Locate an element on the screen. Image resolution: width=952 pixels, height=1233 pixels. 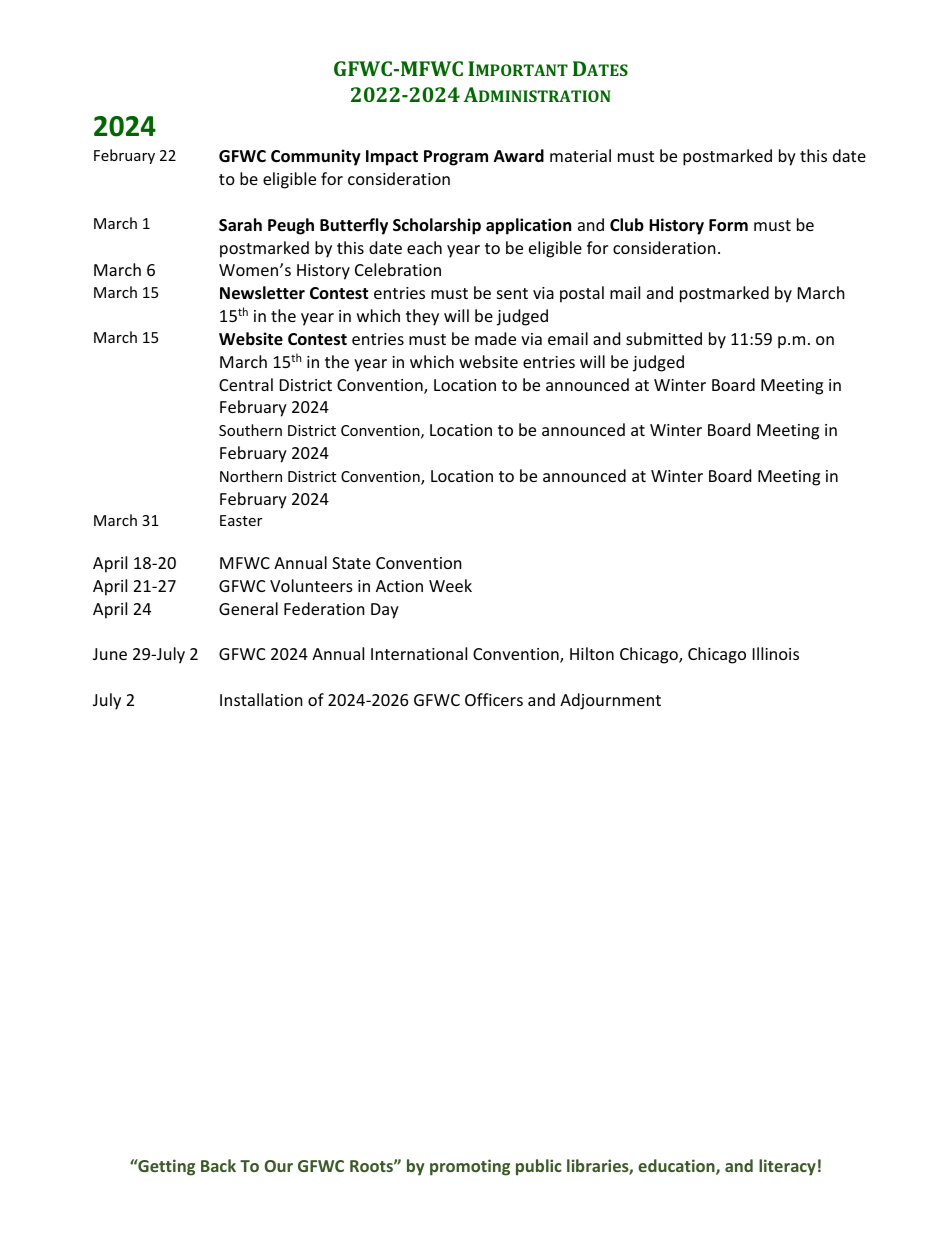
made is located at coordinates (495, 338).
